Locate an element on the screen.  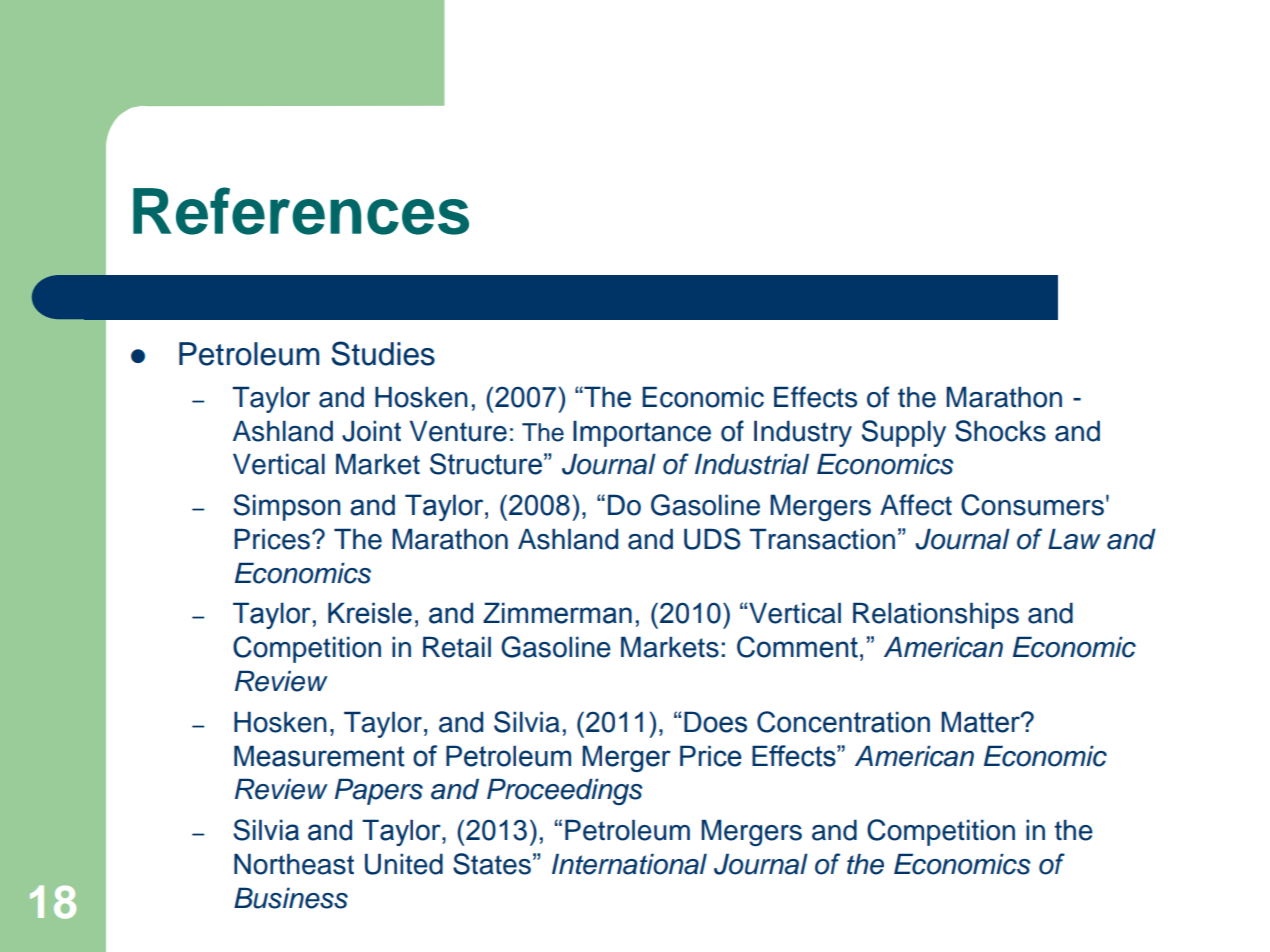
Joint is located at coordinates (371, 431).
